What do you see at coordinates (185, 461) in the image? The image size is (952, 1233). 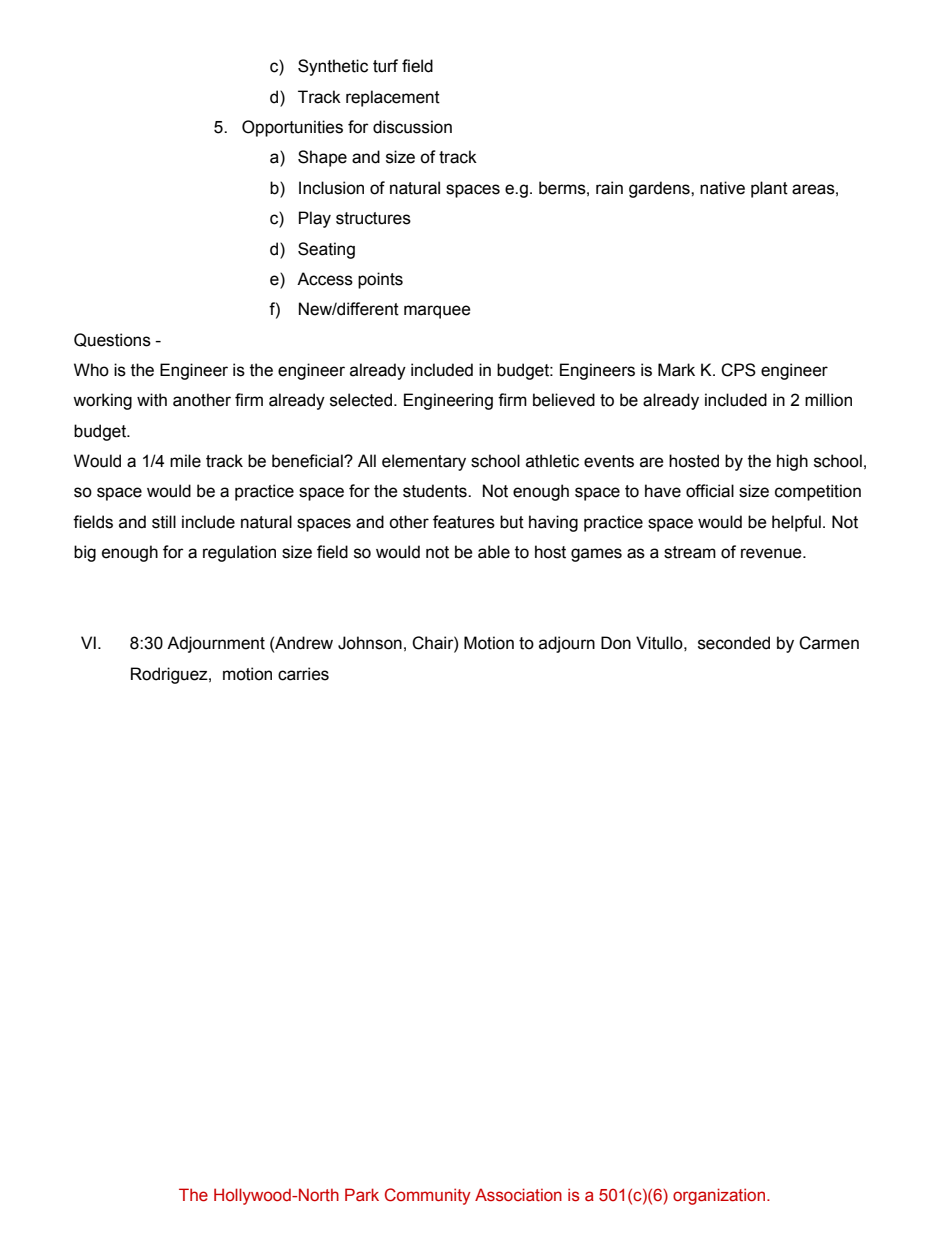 I see `mile` at bounding box center [185, 461].
